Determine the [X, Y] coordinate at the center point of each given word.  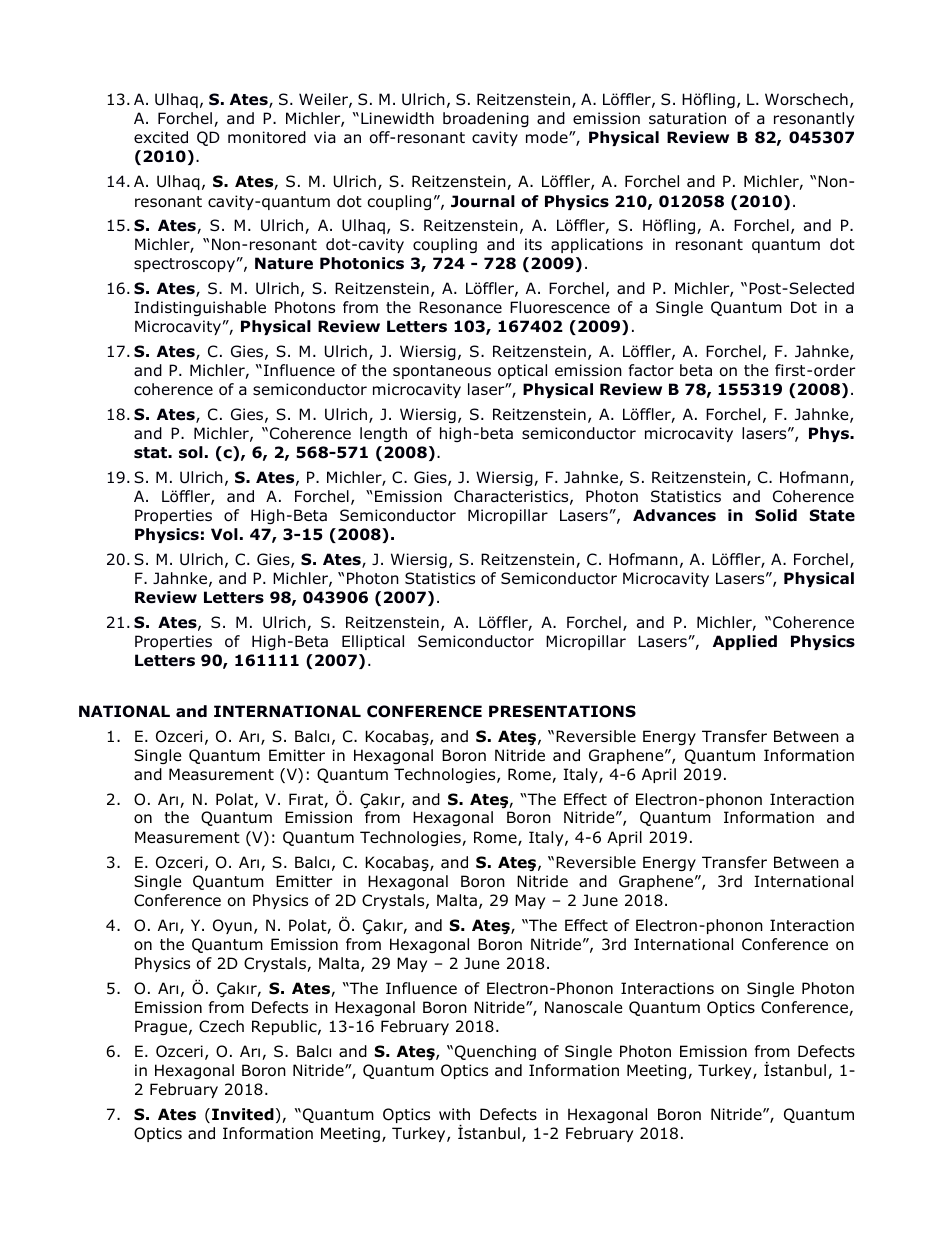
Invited [243, 1114]
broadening [486, 119]
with [454, 1114]
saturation [687, 118]
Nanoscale [584, 1007]
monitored [267, 137]
